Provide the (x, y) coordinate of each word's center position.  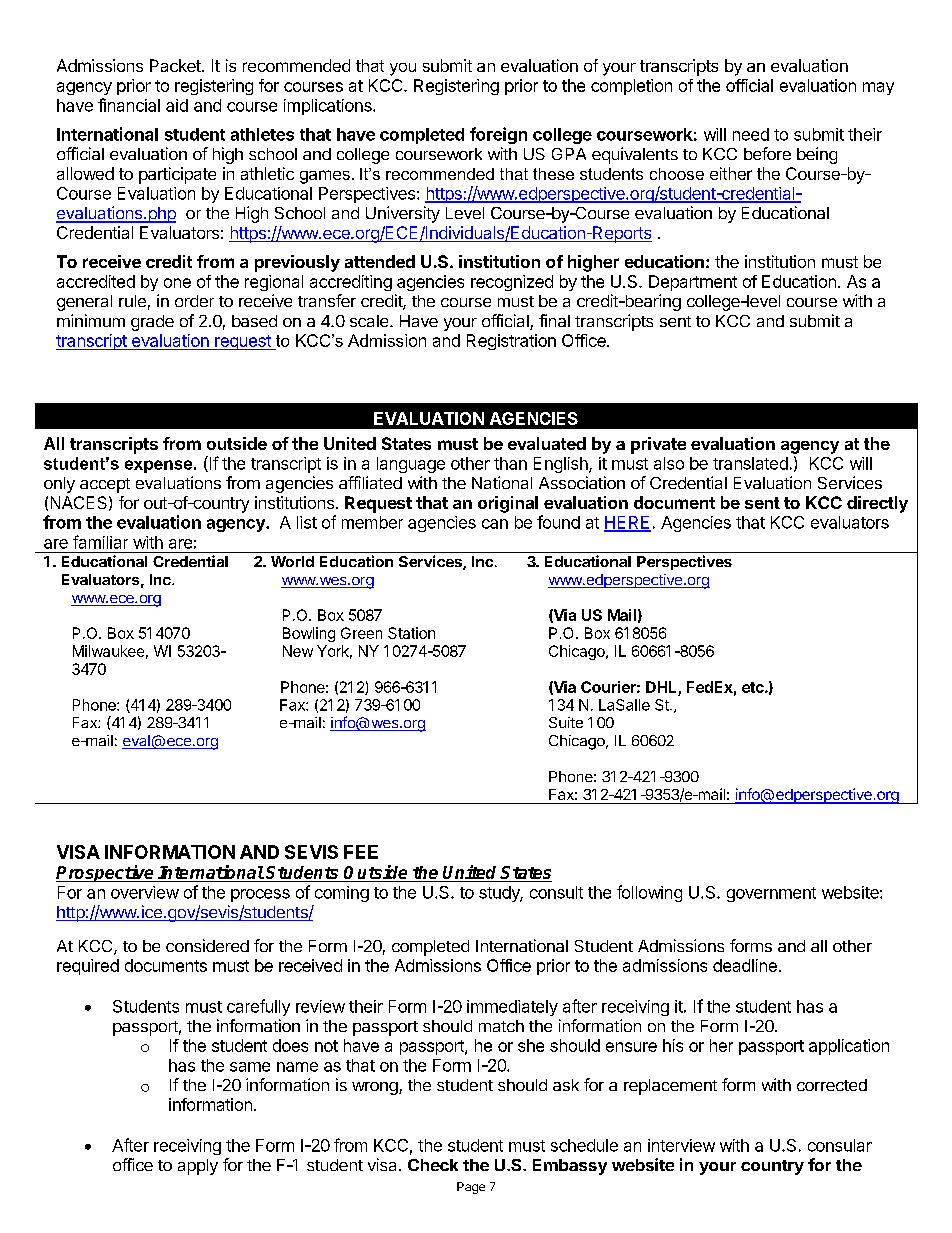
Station (411, 633)
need (751, 134)
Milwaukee (108, 651)
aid (177, 105)
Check (433, 1165)
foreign (498, 135)
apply (198, 1167)
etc (754, 687)
